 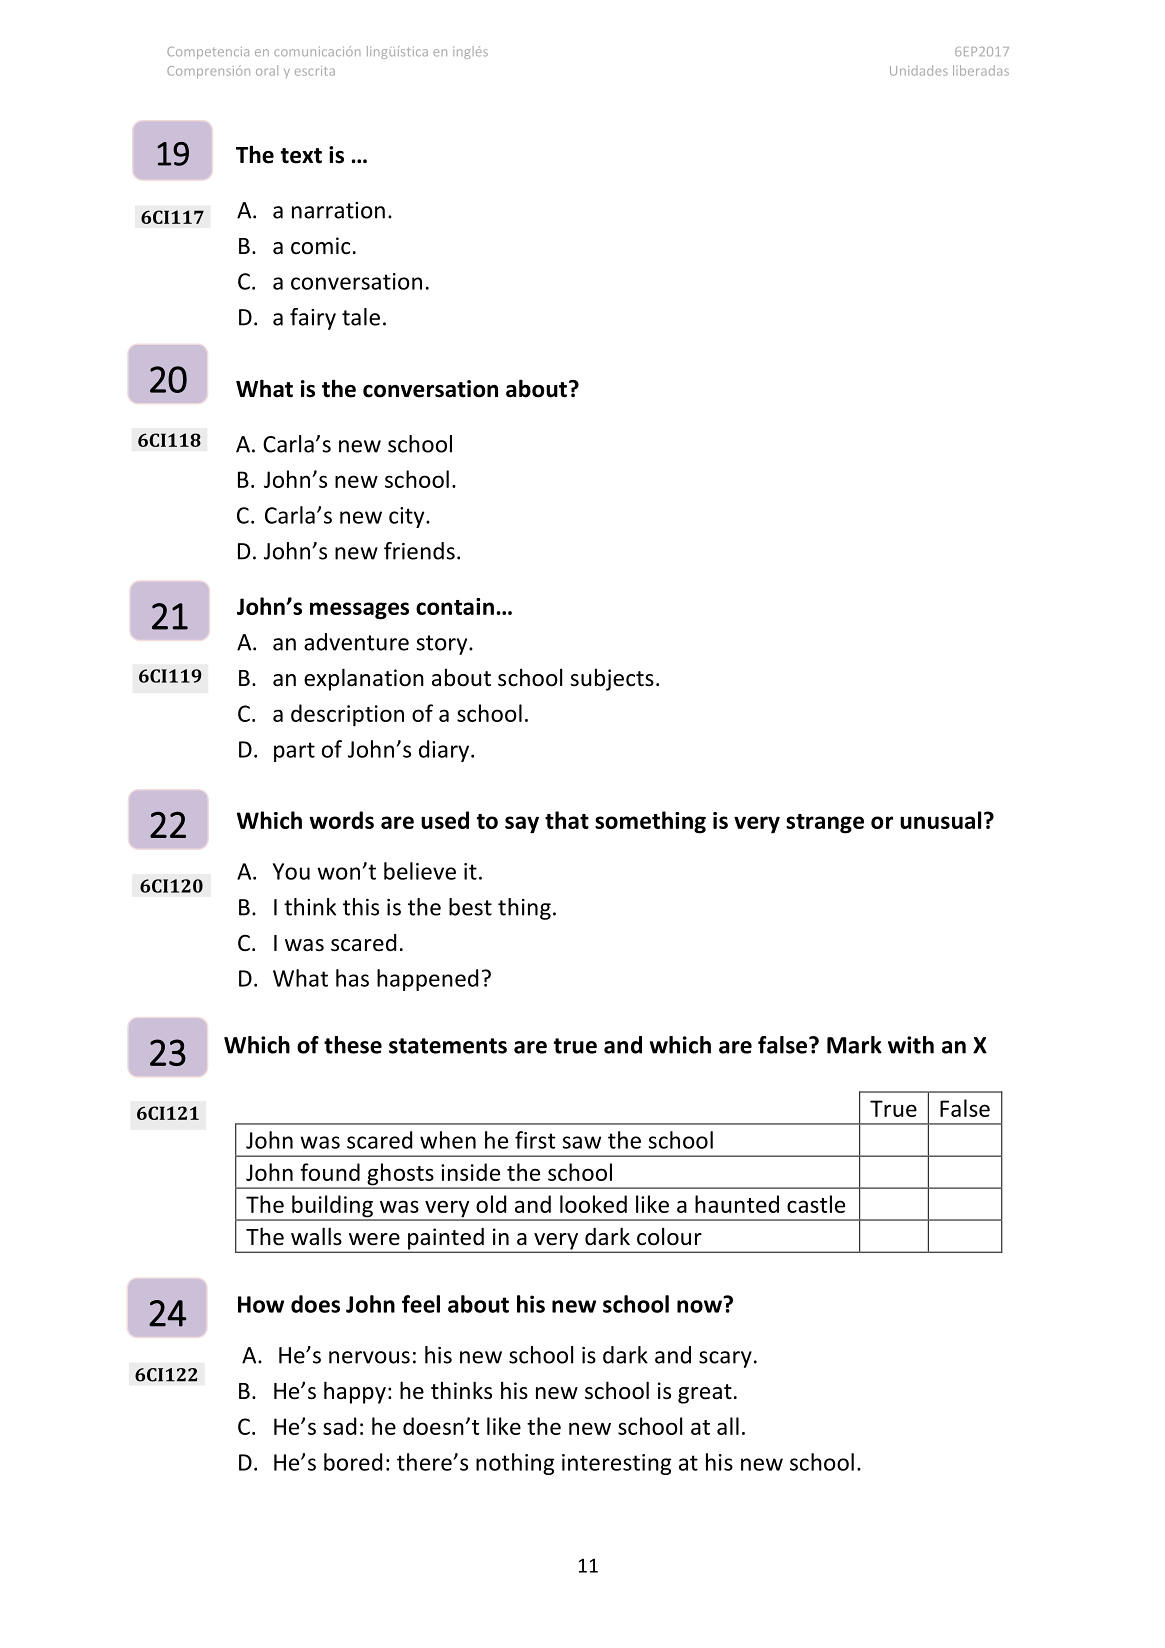 What do you see at coordinates (338, 210) in the screenshot?
I see `narration` at bounding box center [338, 210].
